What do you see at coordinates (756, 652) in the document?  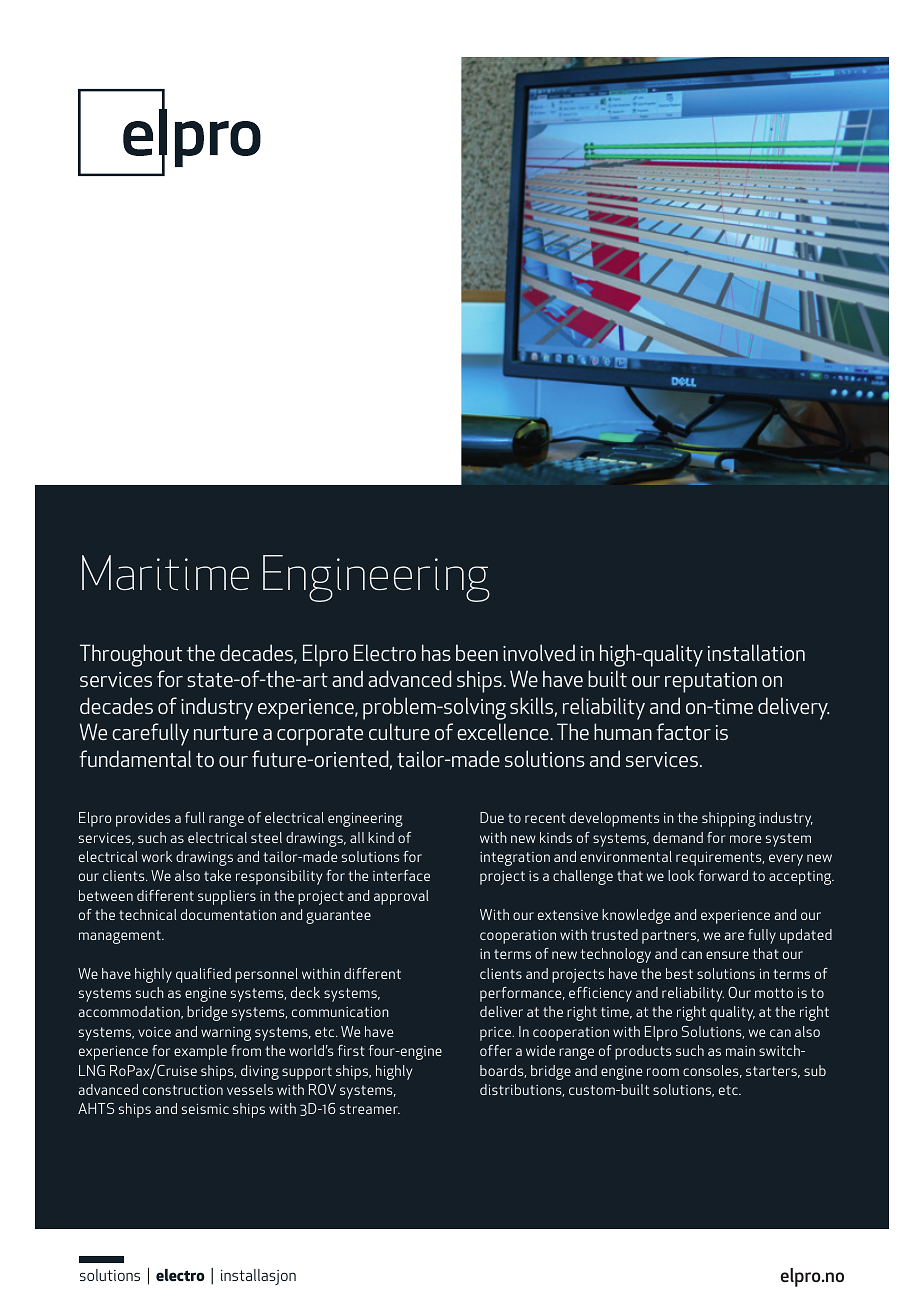 I see `installation` at bounding box center [756, 652].
